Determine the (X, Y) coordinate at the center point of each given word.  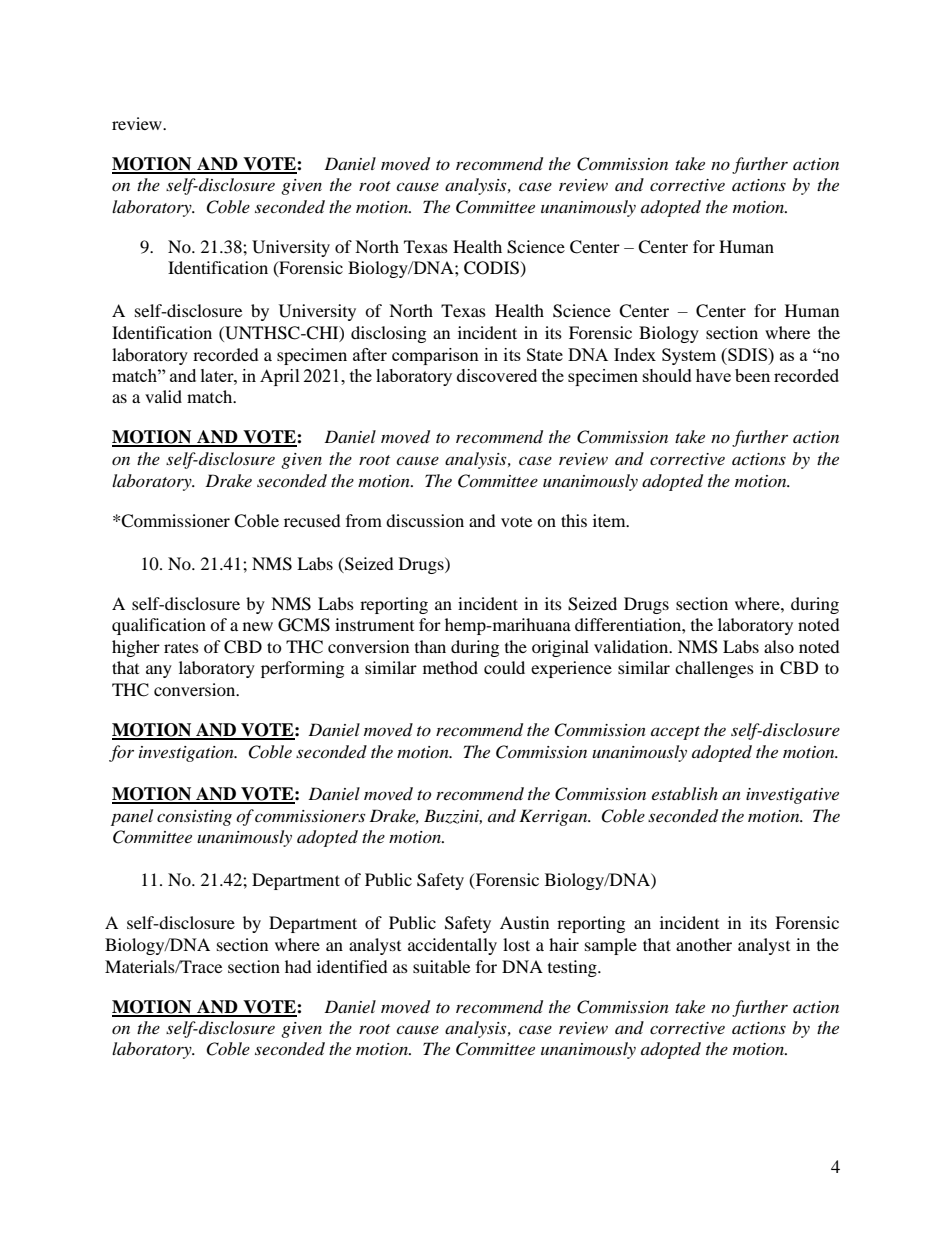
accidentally (452, 946)
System (689, 356)
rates (181, 648)
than (430, 646)
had (298, 966)
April (280, 377)
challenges (714, 669)
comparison (435, 356)
